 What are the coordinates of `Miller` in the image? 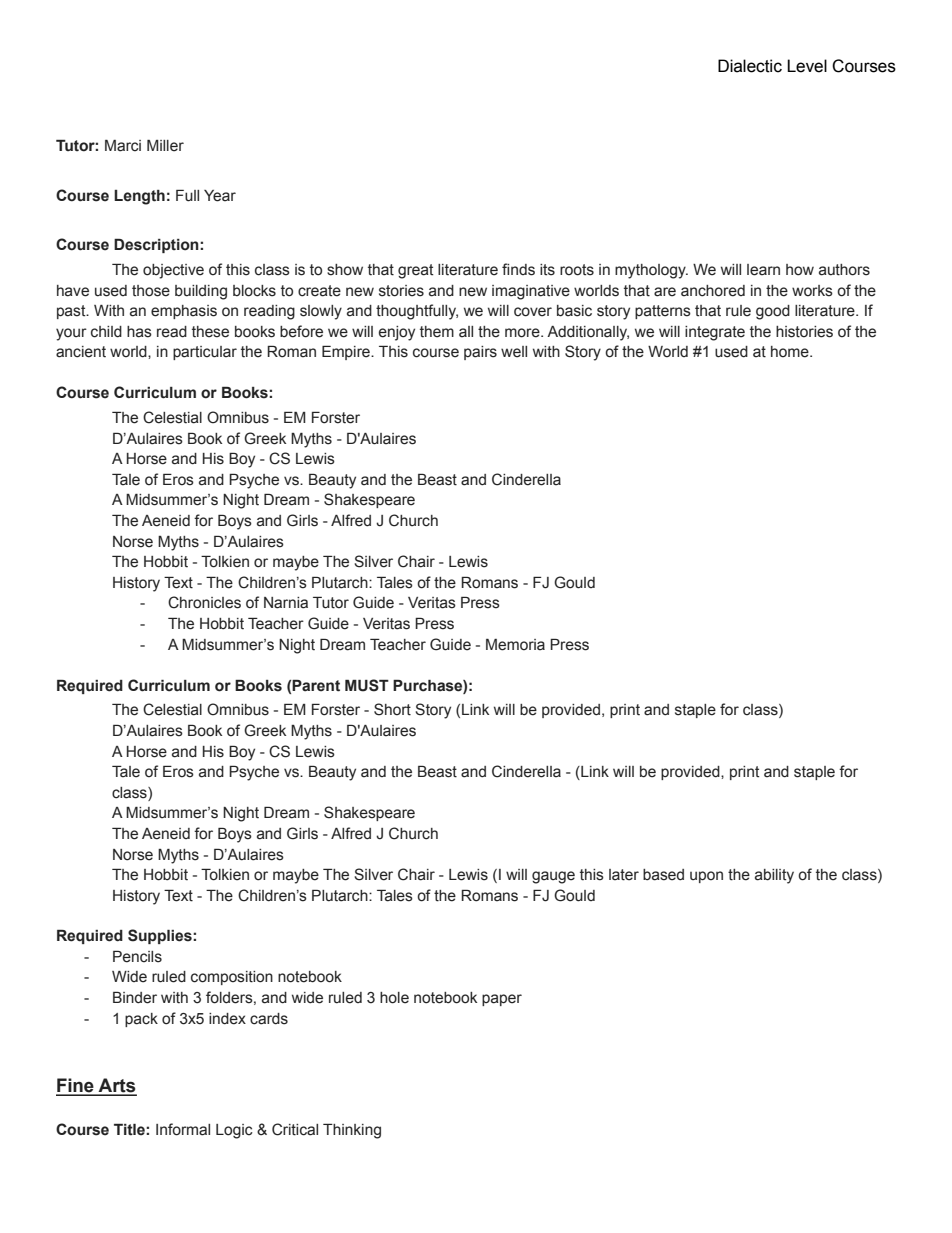 It's located at (165, 146).
